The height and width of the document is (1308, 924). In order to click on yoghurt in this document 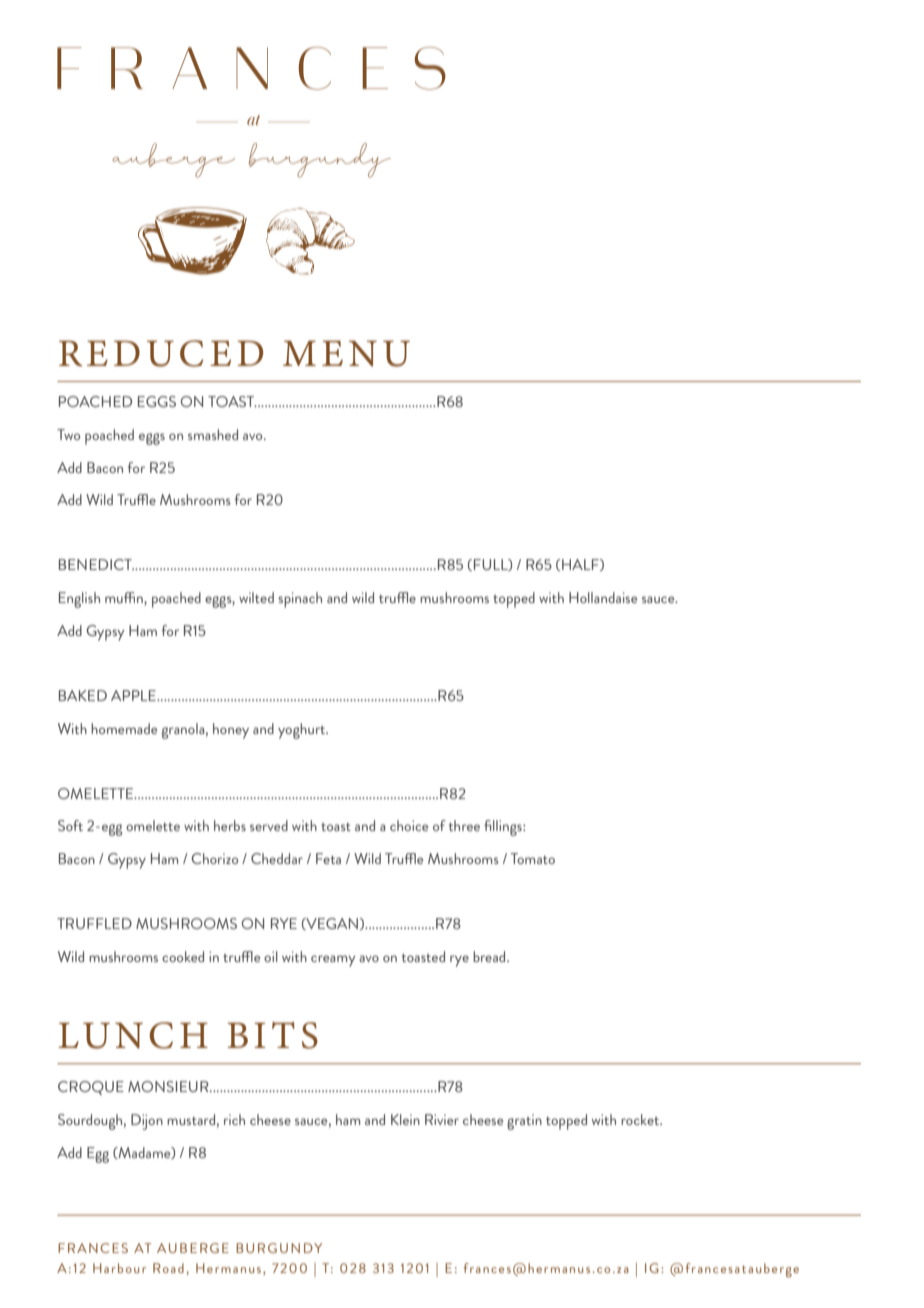, I will do `click(303, 731)`.
